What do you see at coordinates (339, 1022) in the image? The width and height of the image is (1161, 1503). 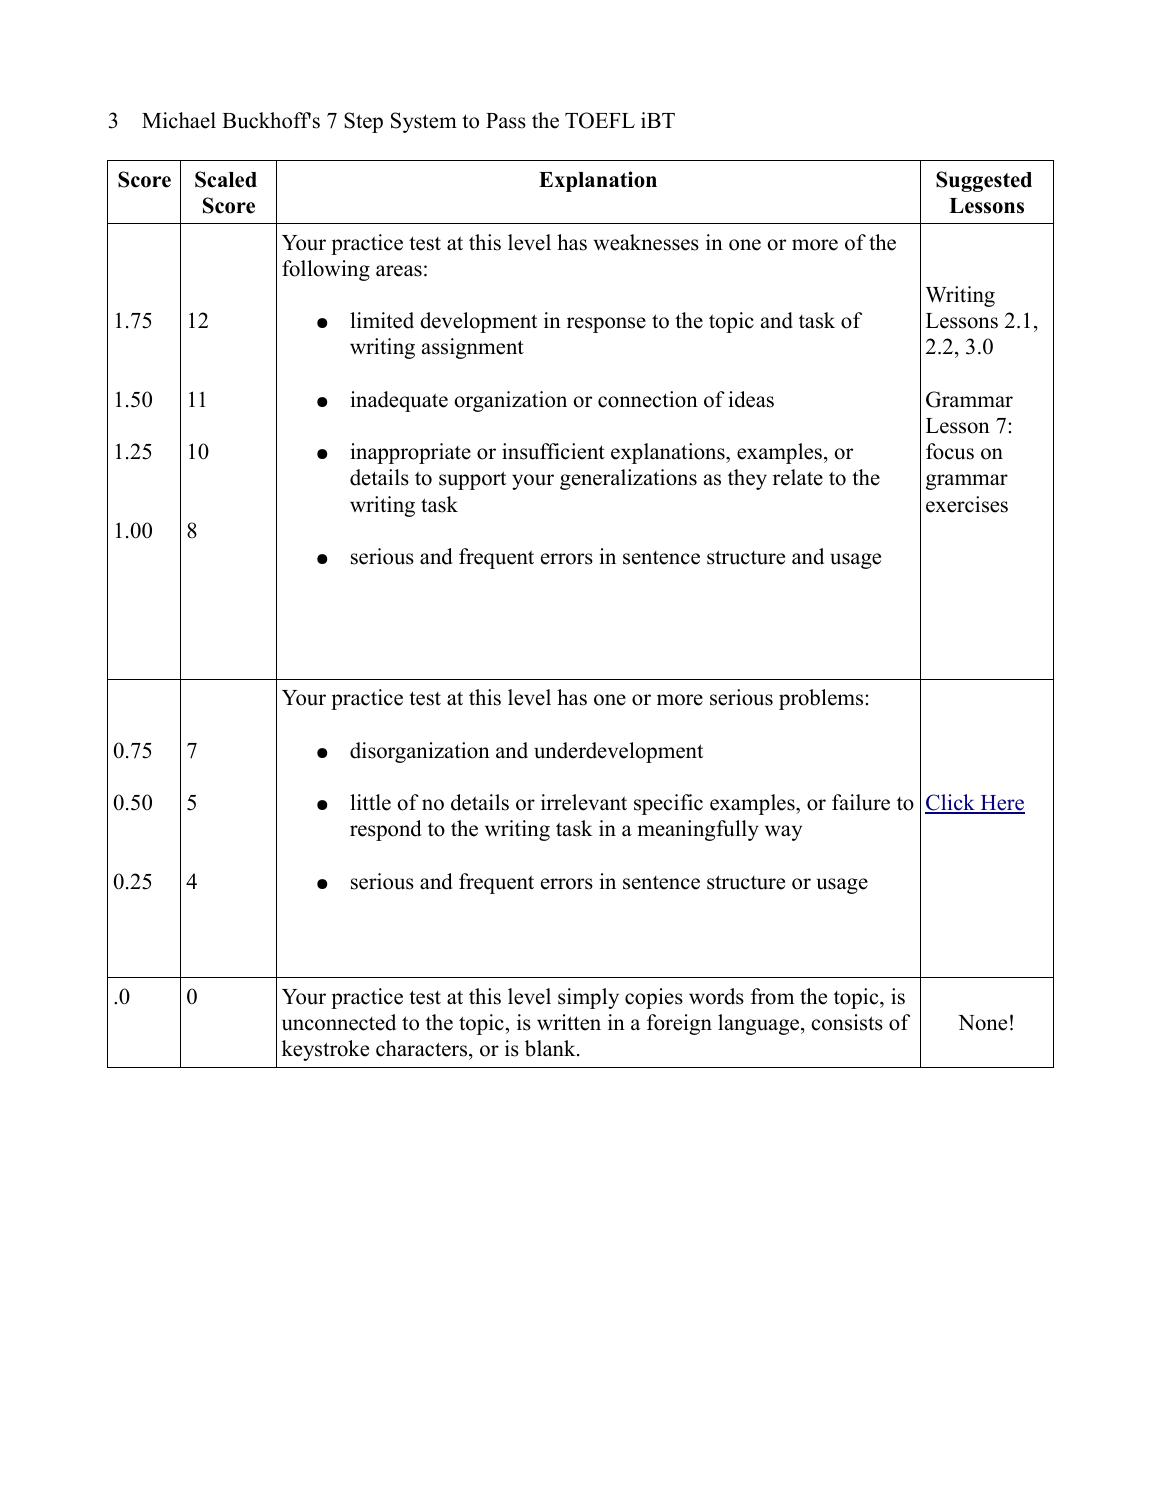 I see `unconnected` at bounding box center [339, 1022].
